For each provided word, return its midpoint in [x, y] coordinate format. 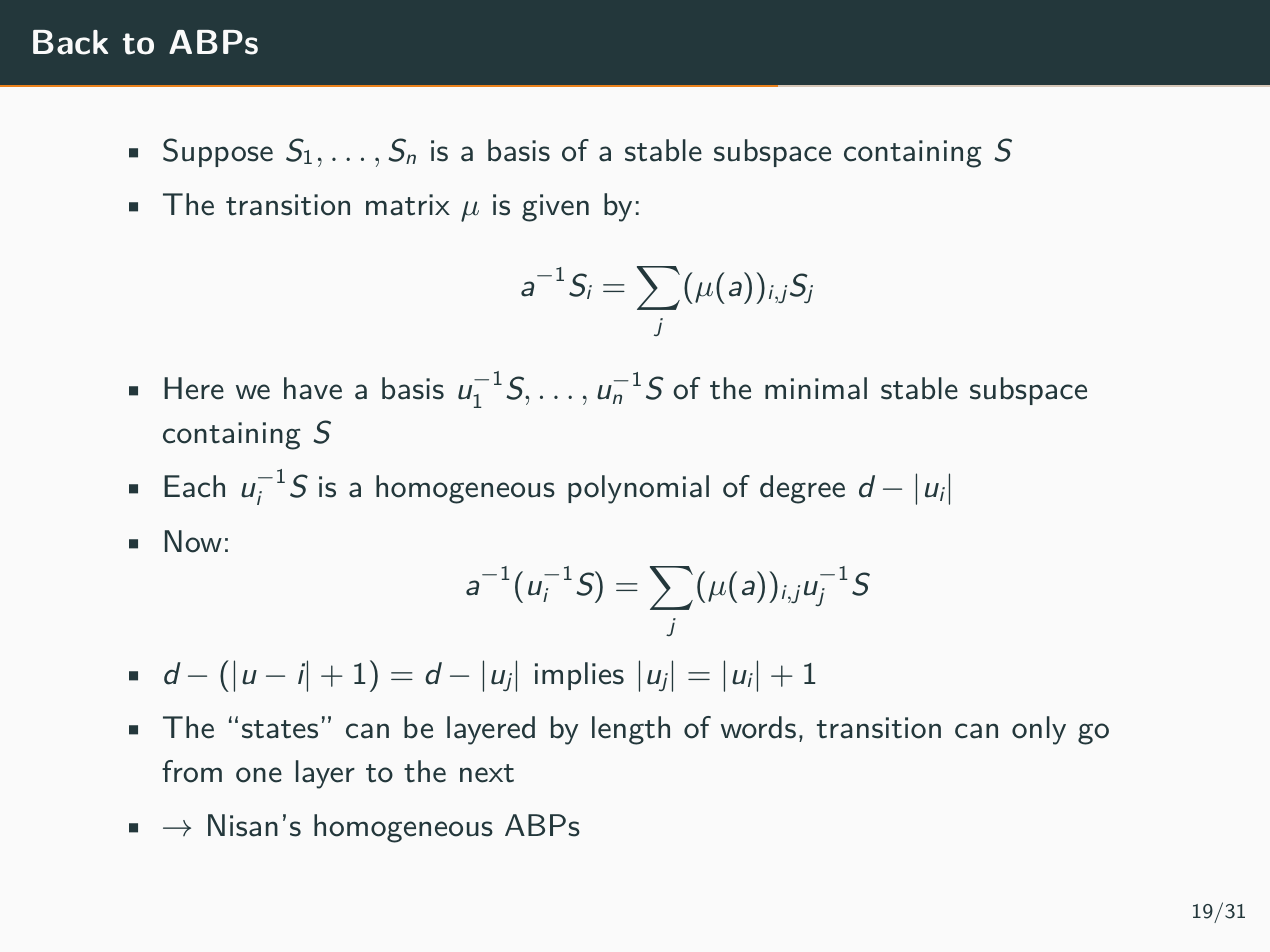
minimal [816, 388]
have [313, 388]
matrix [408, 205]
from [192, 771]
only [1039, 730]
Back [70, 42]
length [631, 730]
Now [193, 541]
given [555, 208]
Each [194, 486]
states [280, 729]
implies [579, 676]
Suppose [218, 152]
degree [802, 489]
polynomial [638, 489]
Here [194, 388]
